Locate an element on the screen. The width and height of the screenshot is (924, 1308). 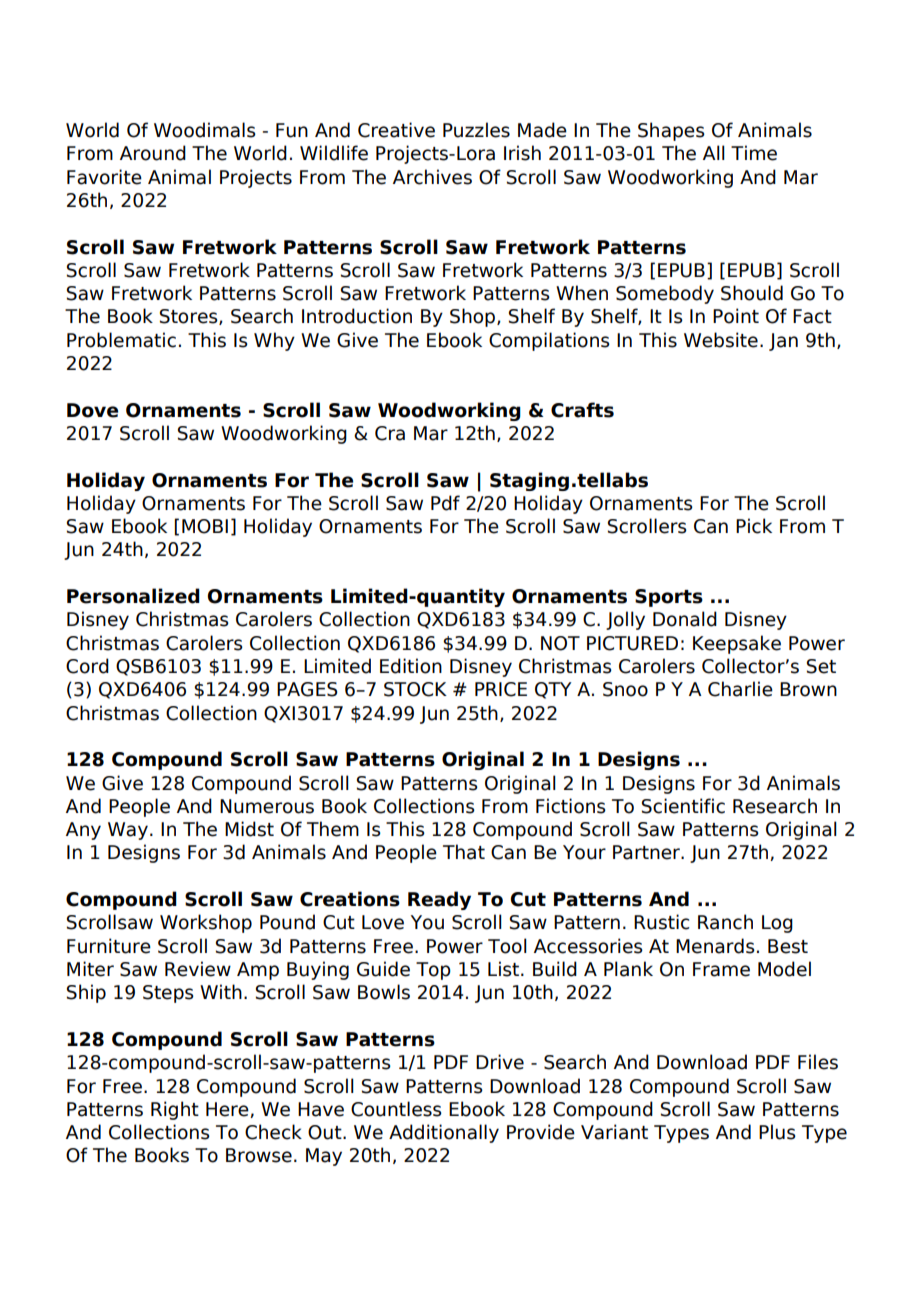
Edition is located at coordinates (411, 666).
